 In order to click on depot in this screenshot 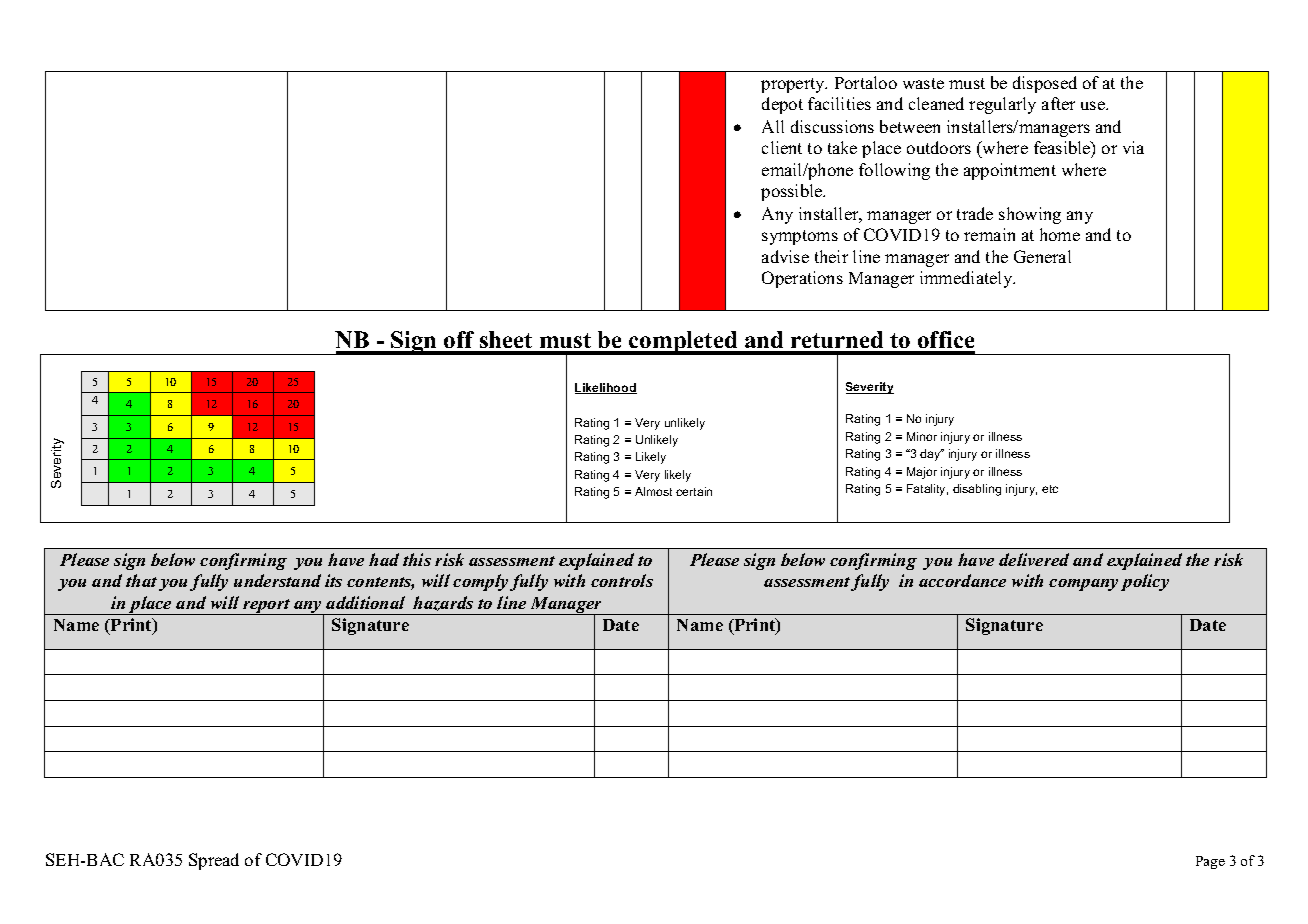, I will do `click(782, 105)`.
